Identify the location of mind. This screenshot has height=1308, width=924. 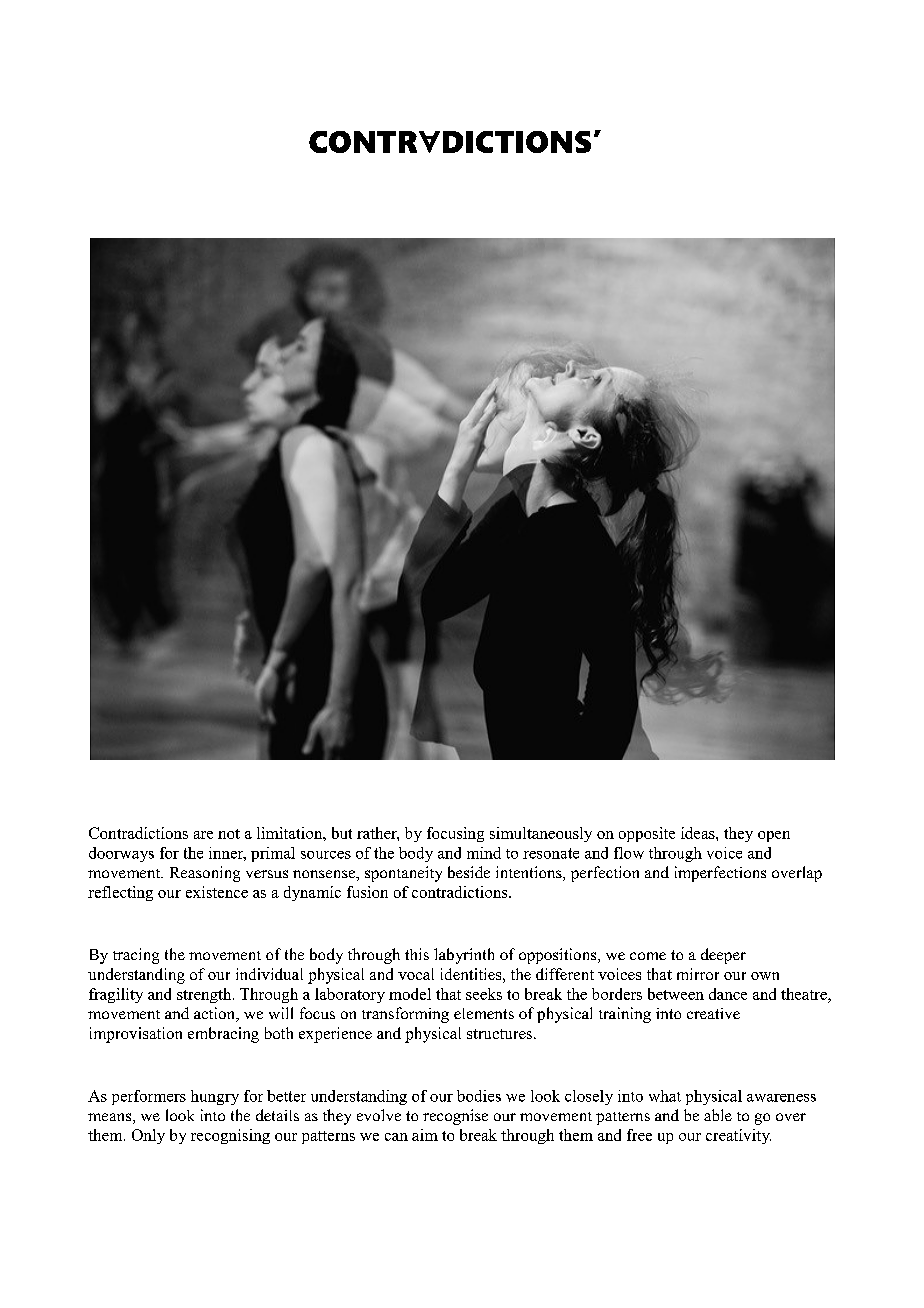
(484, 853).
